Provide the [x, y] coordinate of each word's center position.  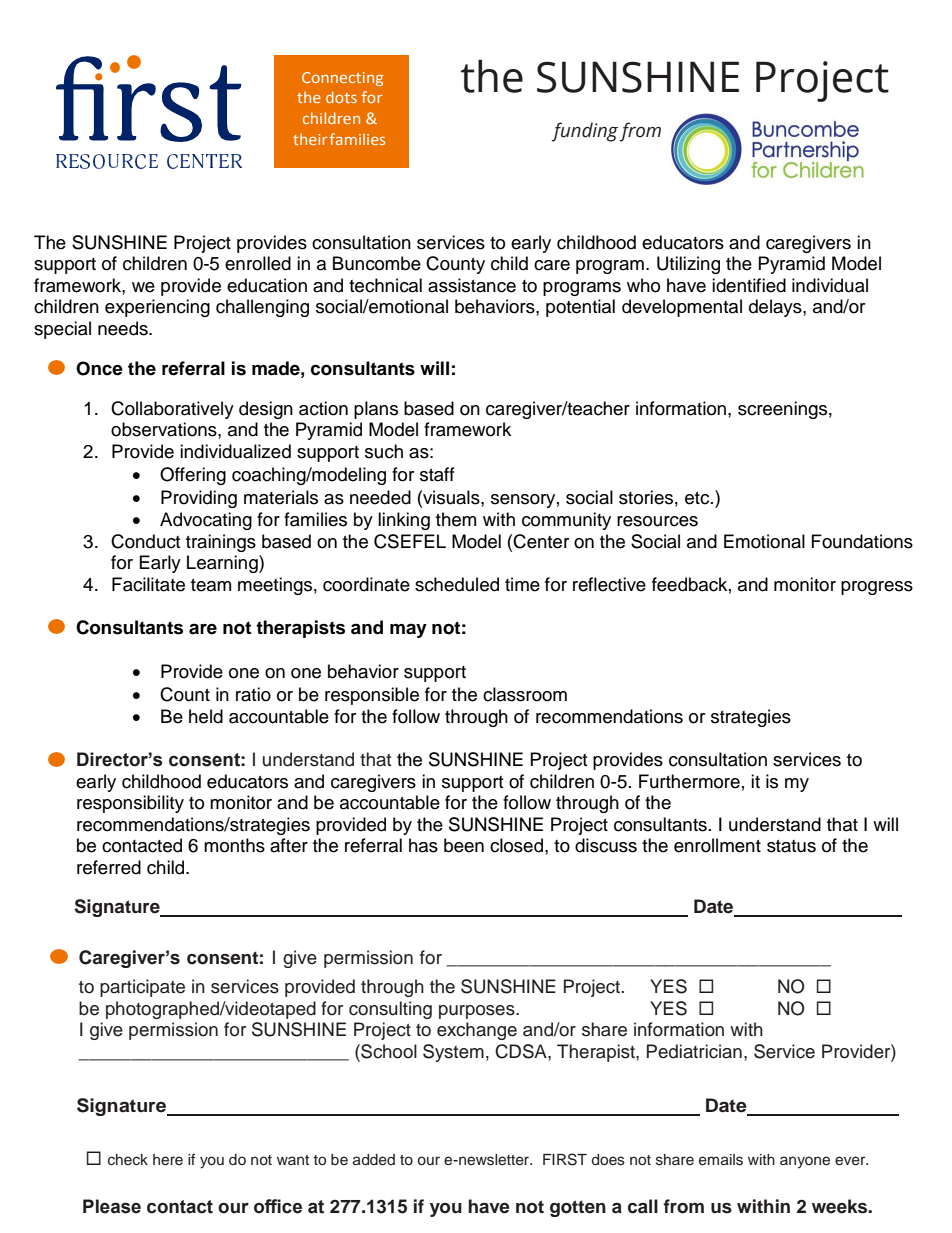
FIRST [565, 1159]
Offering [193, 476]
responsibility [130, 804]
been [464, 845]
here [168, 1160]
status [791, 846]
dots [341, 97]
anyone [805, 1162]
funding [585, 132]
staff [437, 474]
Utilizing [688, 265]
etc [698, 498]
